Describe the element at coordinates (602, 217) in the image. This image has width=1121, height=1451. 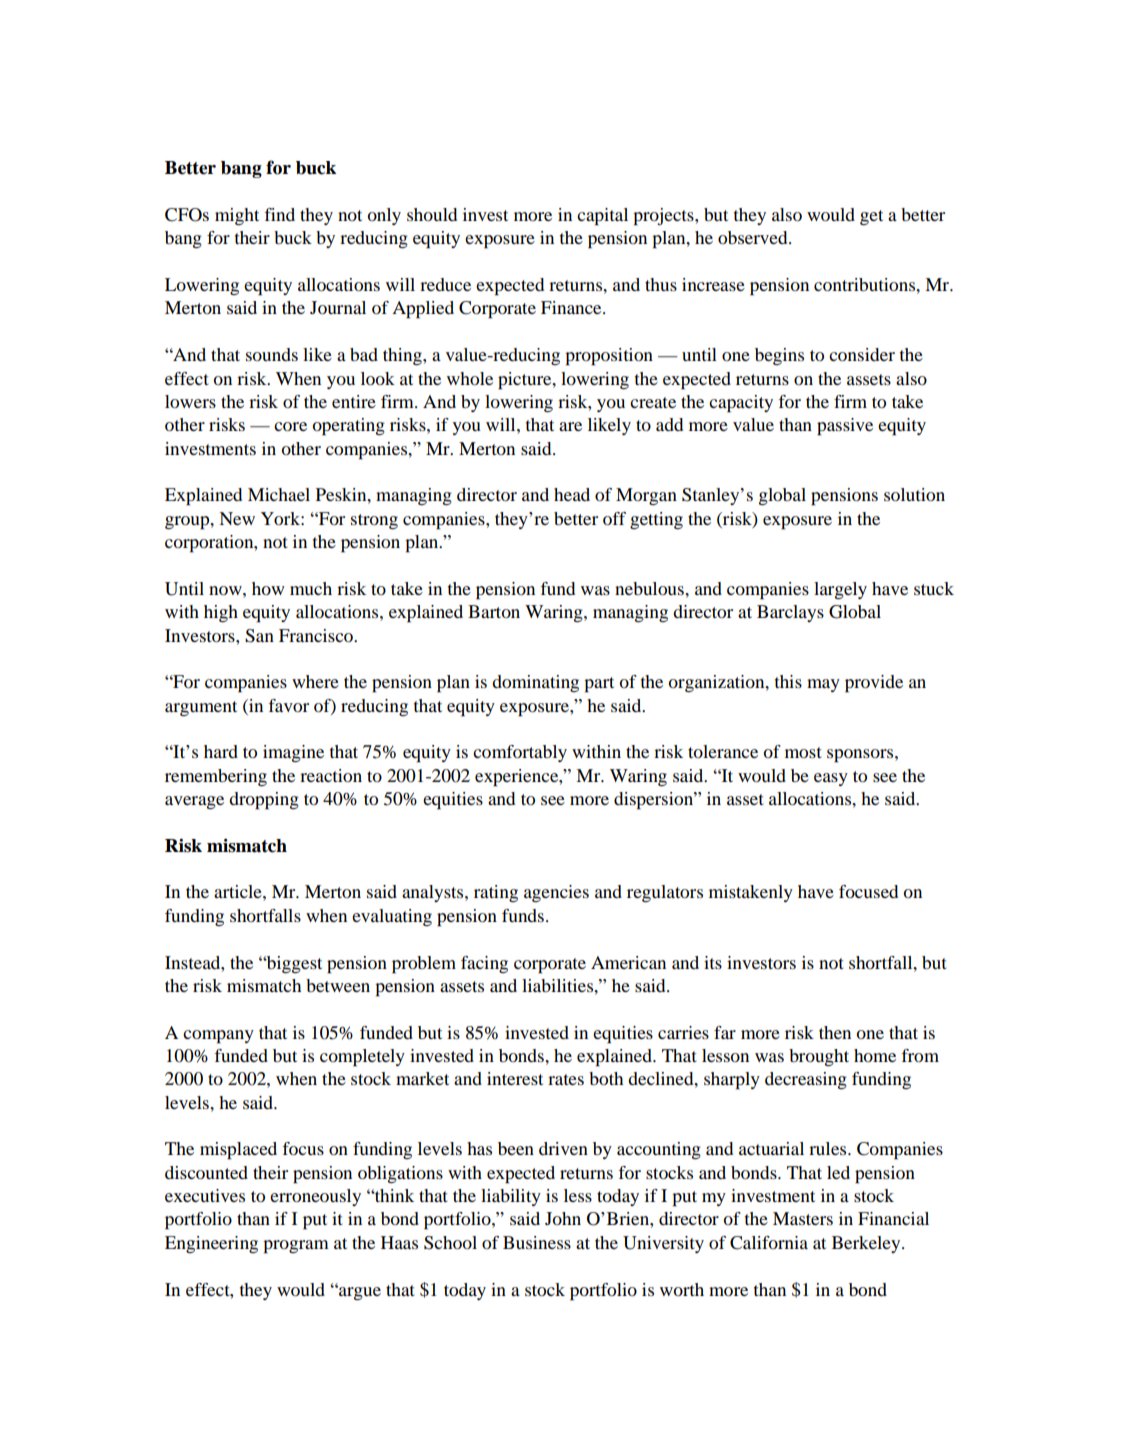
I see `capital` at that location.
